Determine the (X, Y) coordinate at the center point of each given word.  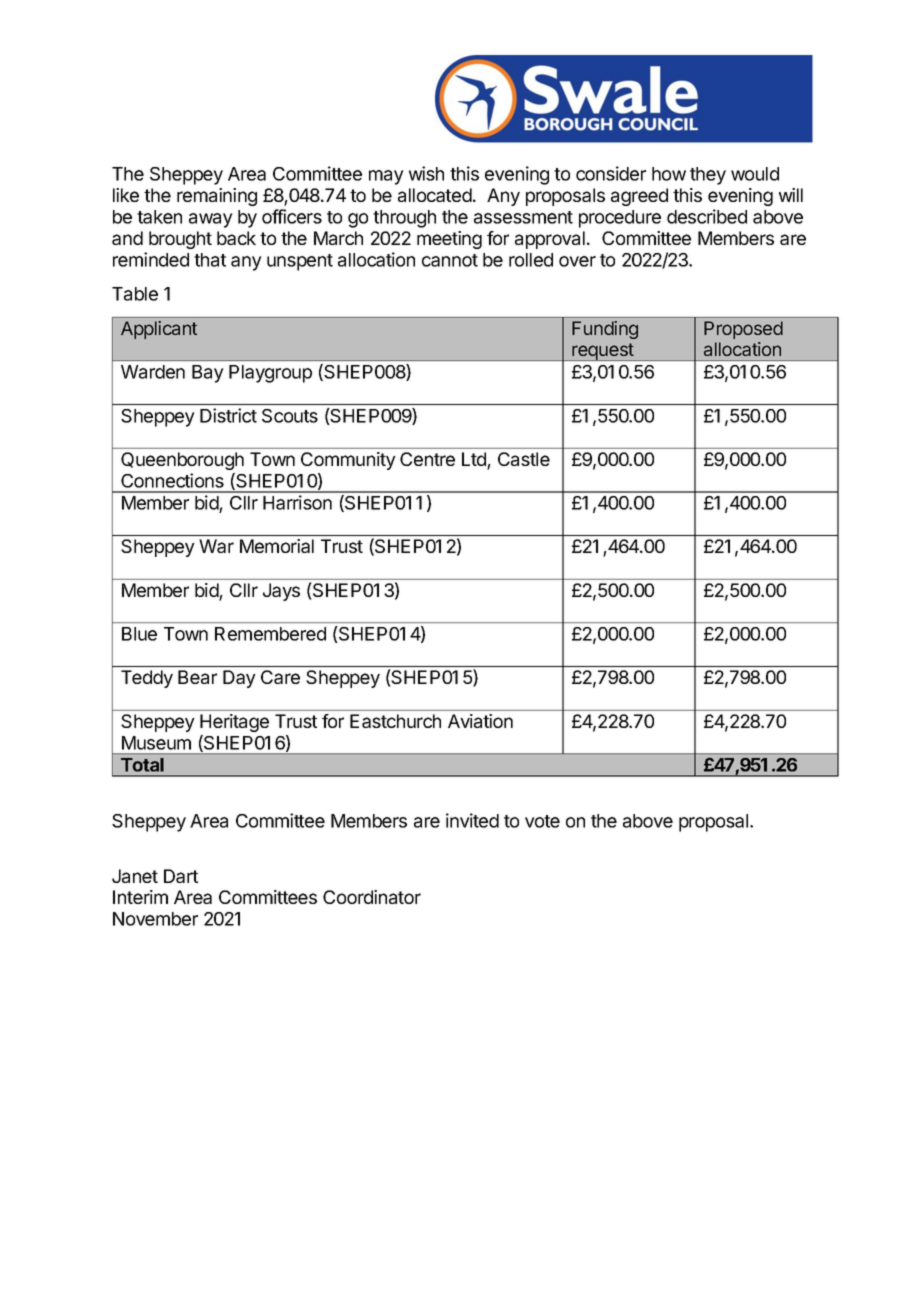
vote (542, 821)
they (708, 176)
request (603, 352)
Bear (197, 677)
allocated (435, 195)
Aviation (480, 721)
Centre (427, 459)
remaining (217, 197)
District (228, 415)
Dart (181, 876)
